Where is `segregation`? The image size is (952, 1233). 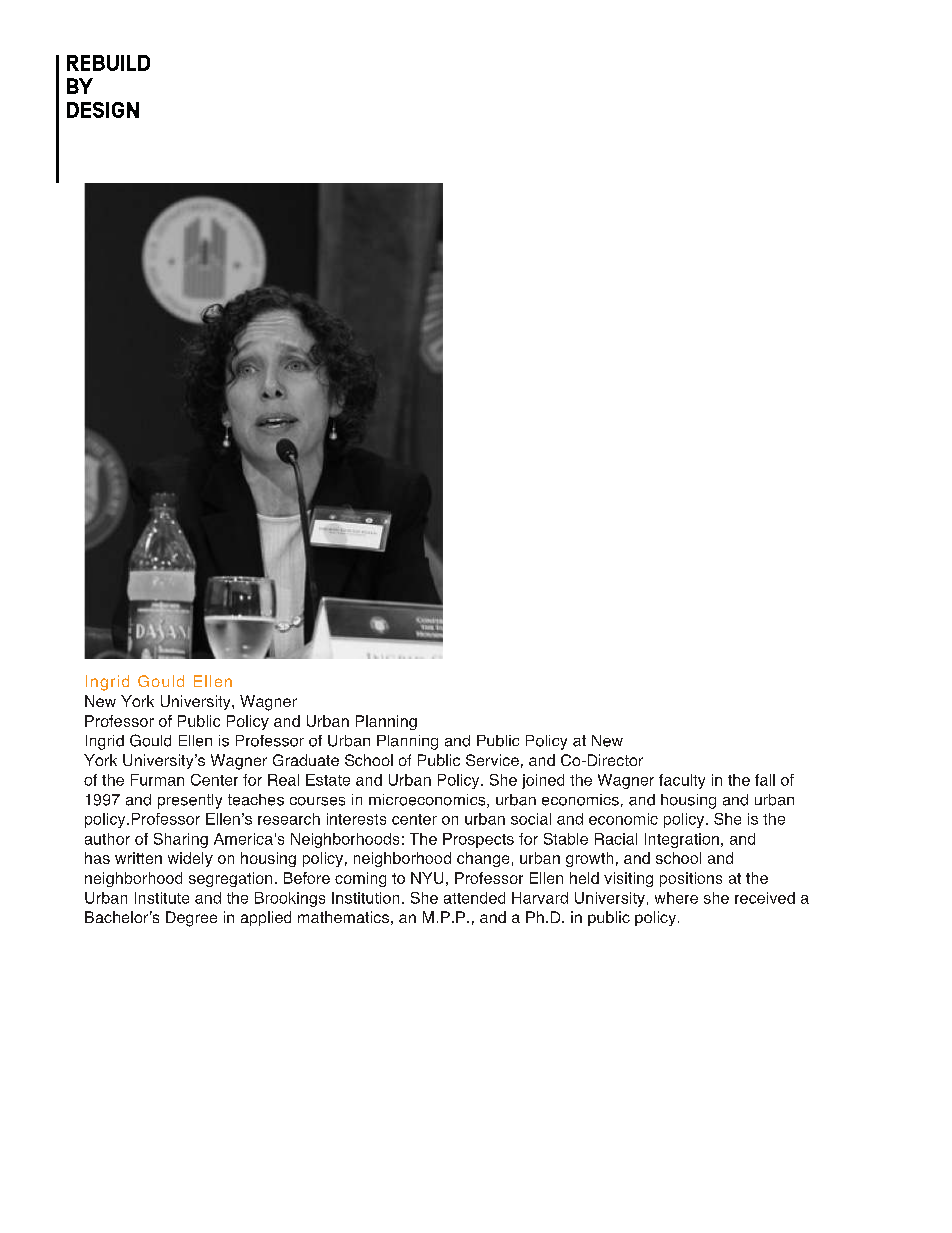
segregation is located at coordinates (230, 879).
